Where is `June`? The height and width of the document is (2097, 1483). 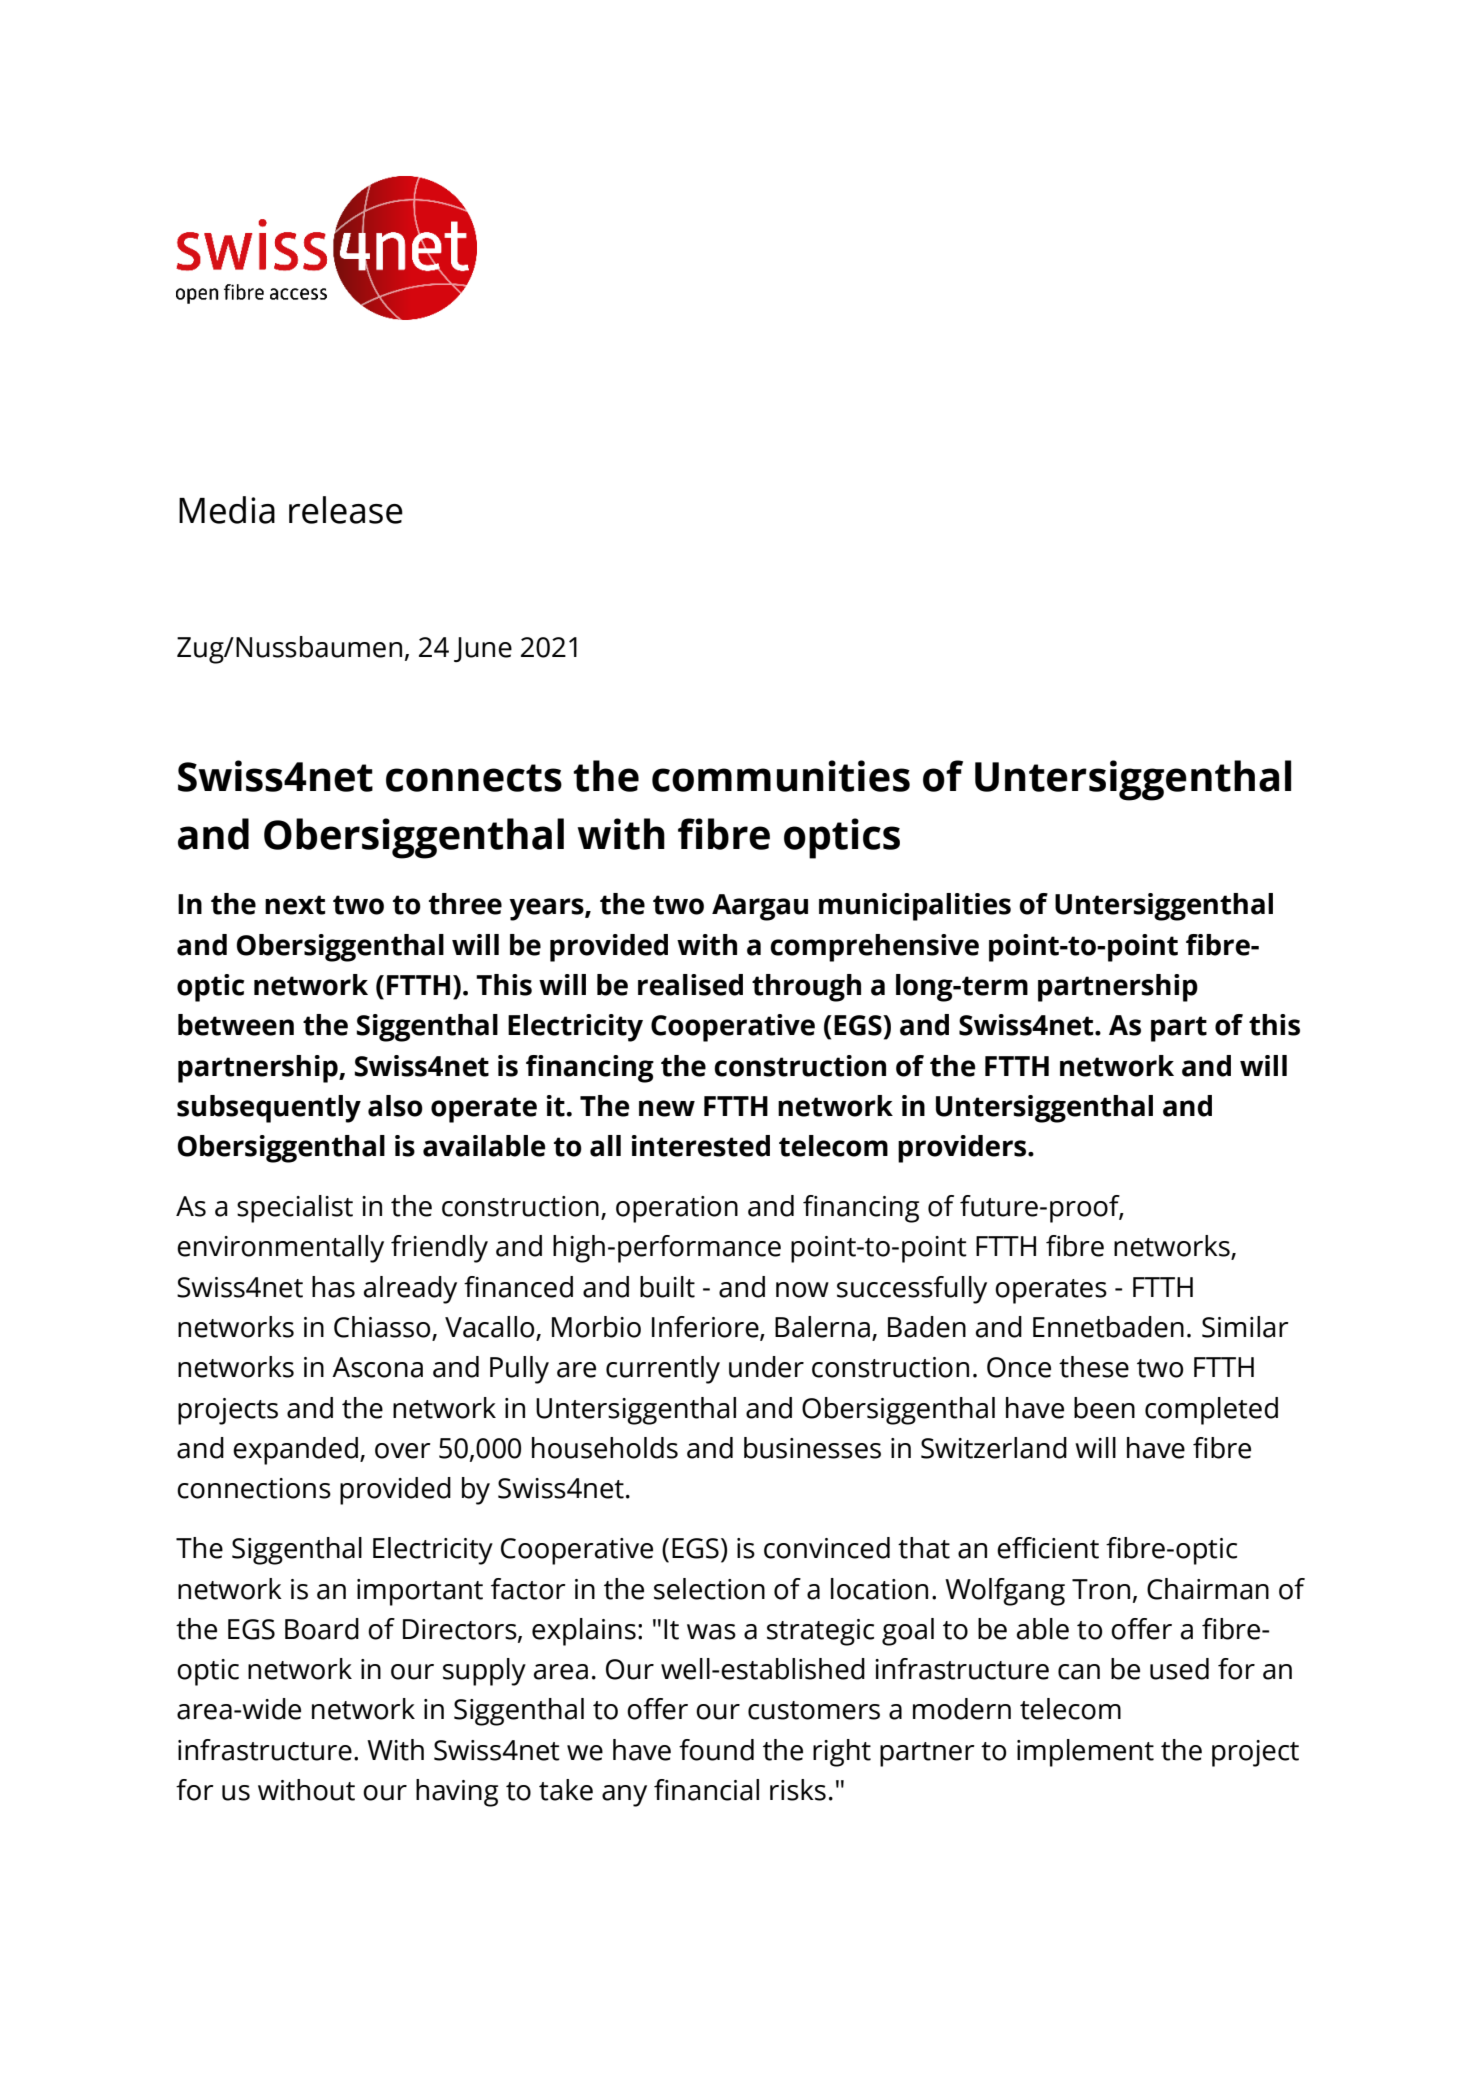
June is located at coordinates (483, 649).
